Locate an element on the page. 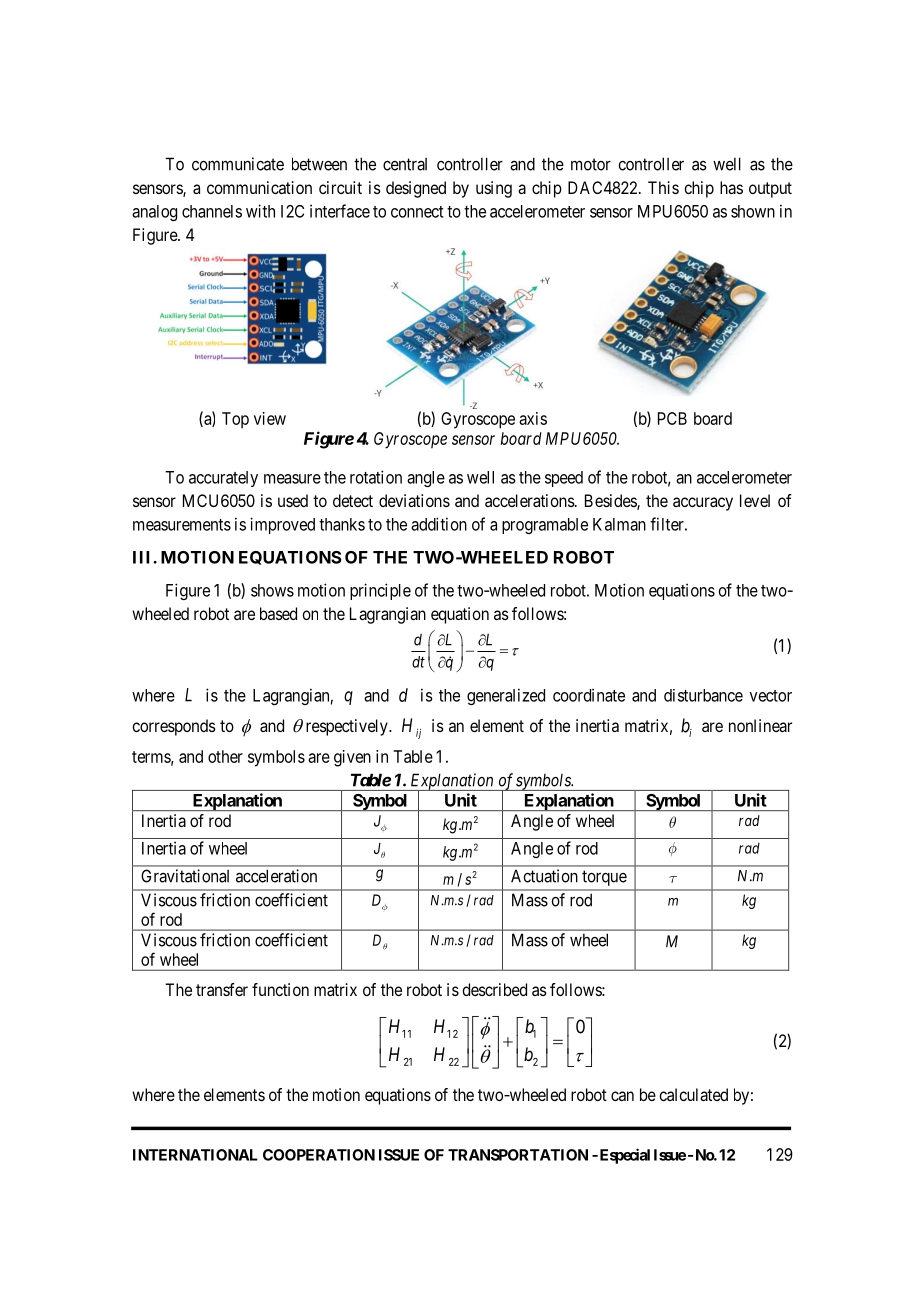 The height and width of the page is (1308, 924). accurately is located at coordinates (223, 479).
